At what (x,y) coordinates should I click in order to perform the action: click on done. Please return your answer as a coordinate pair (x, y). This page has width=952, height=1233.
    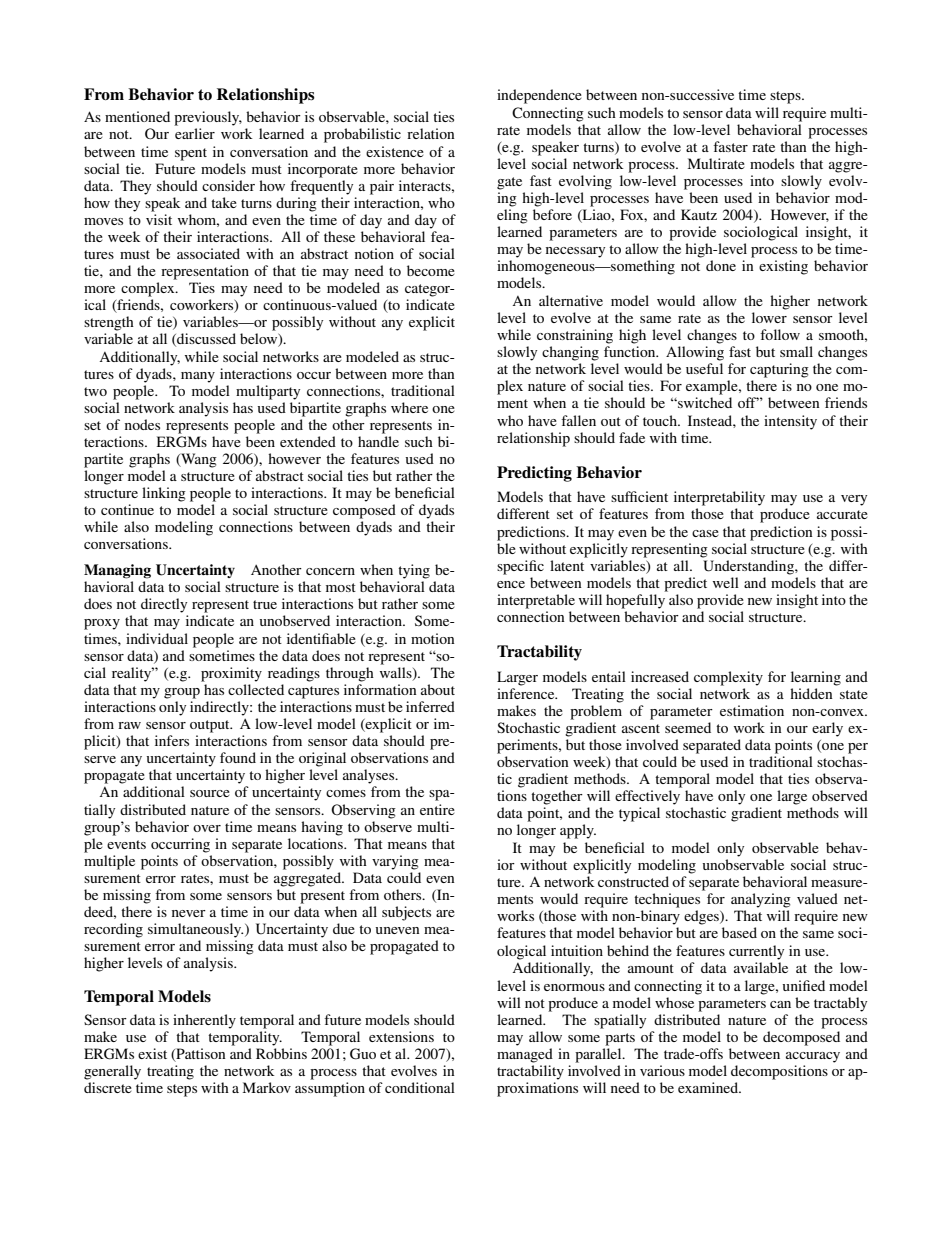
    Looking at the image, I should click on (721, 265).
